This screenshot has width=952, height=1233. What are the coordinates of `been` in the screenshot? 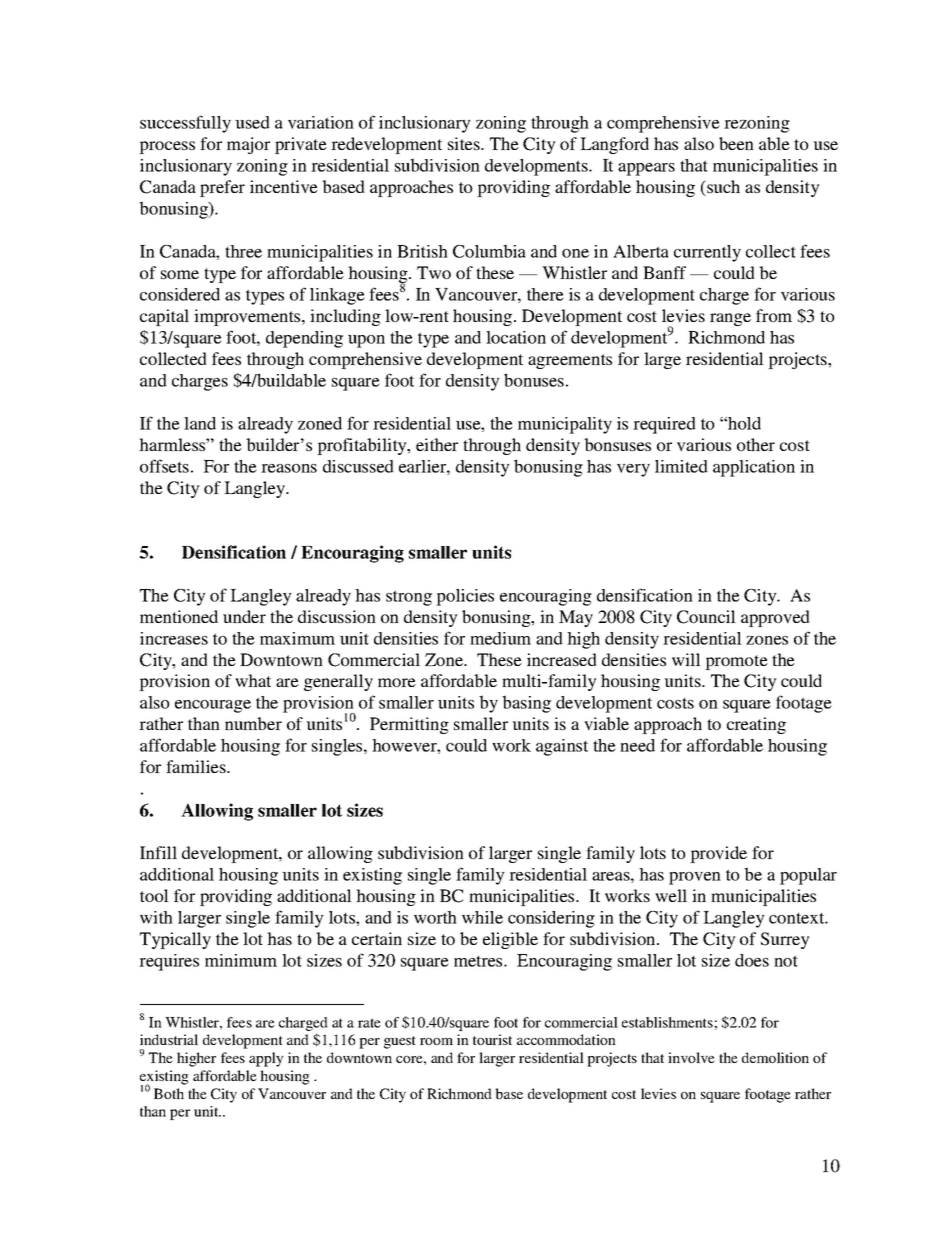 It's located at (736, 143).
